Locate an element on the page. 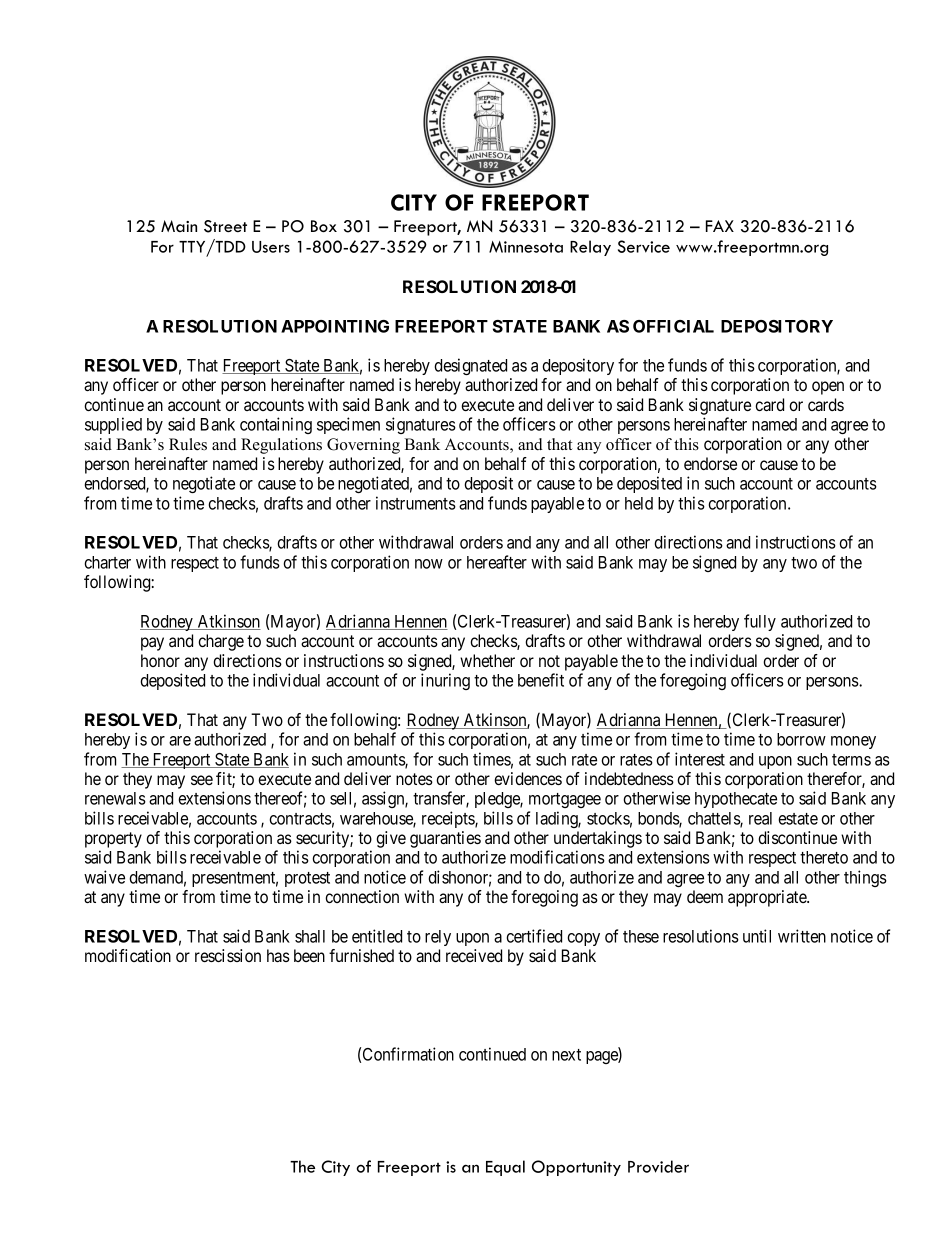 This image has height=1233, width=952. Equal is located at coordinates (505, 1168).
